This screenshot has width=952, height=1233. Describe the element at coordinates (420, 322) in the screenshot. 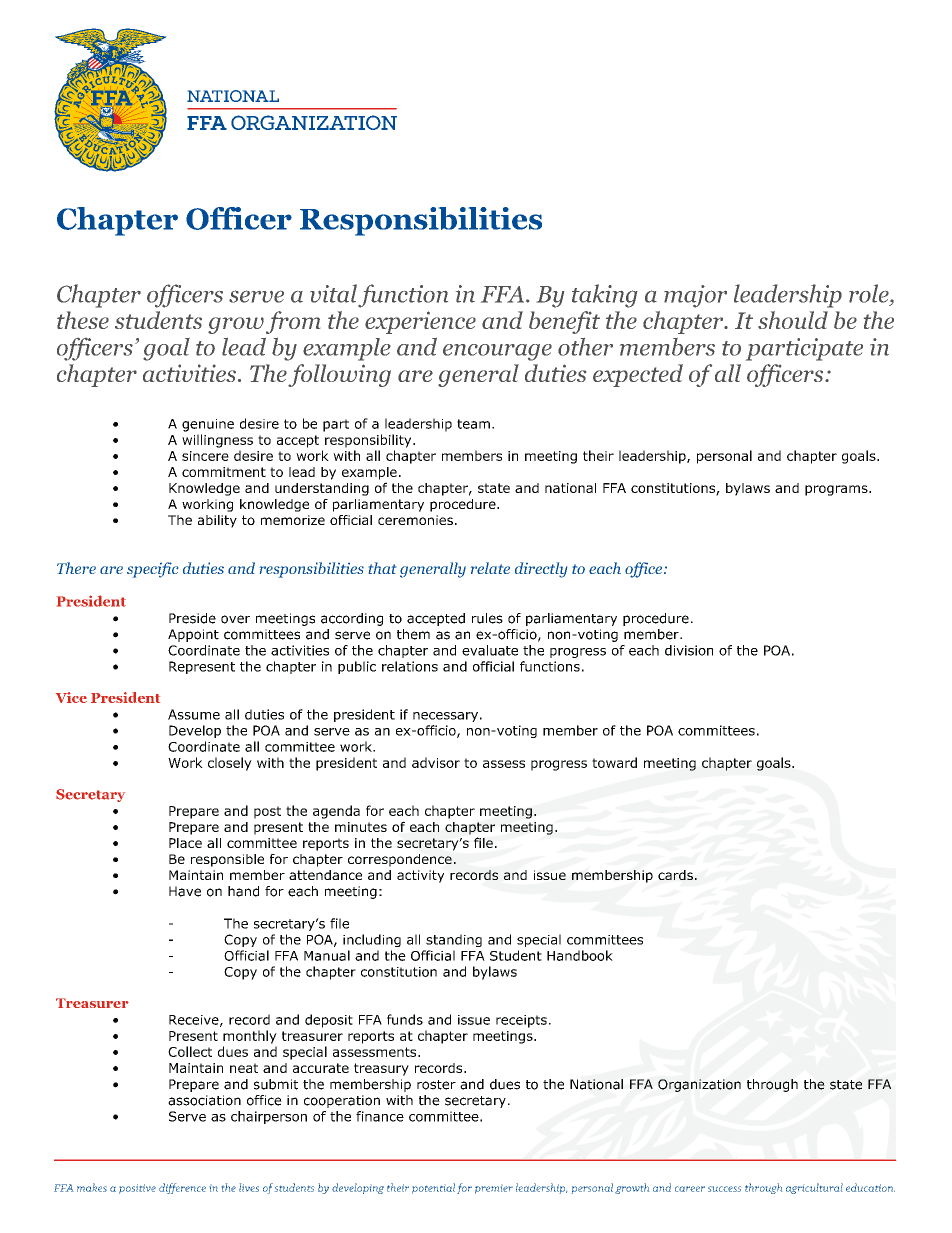

I see `experience` at that location.
